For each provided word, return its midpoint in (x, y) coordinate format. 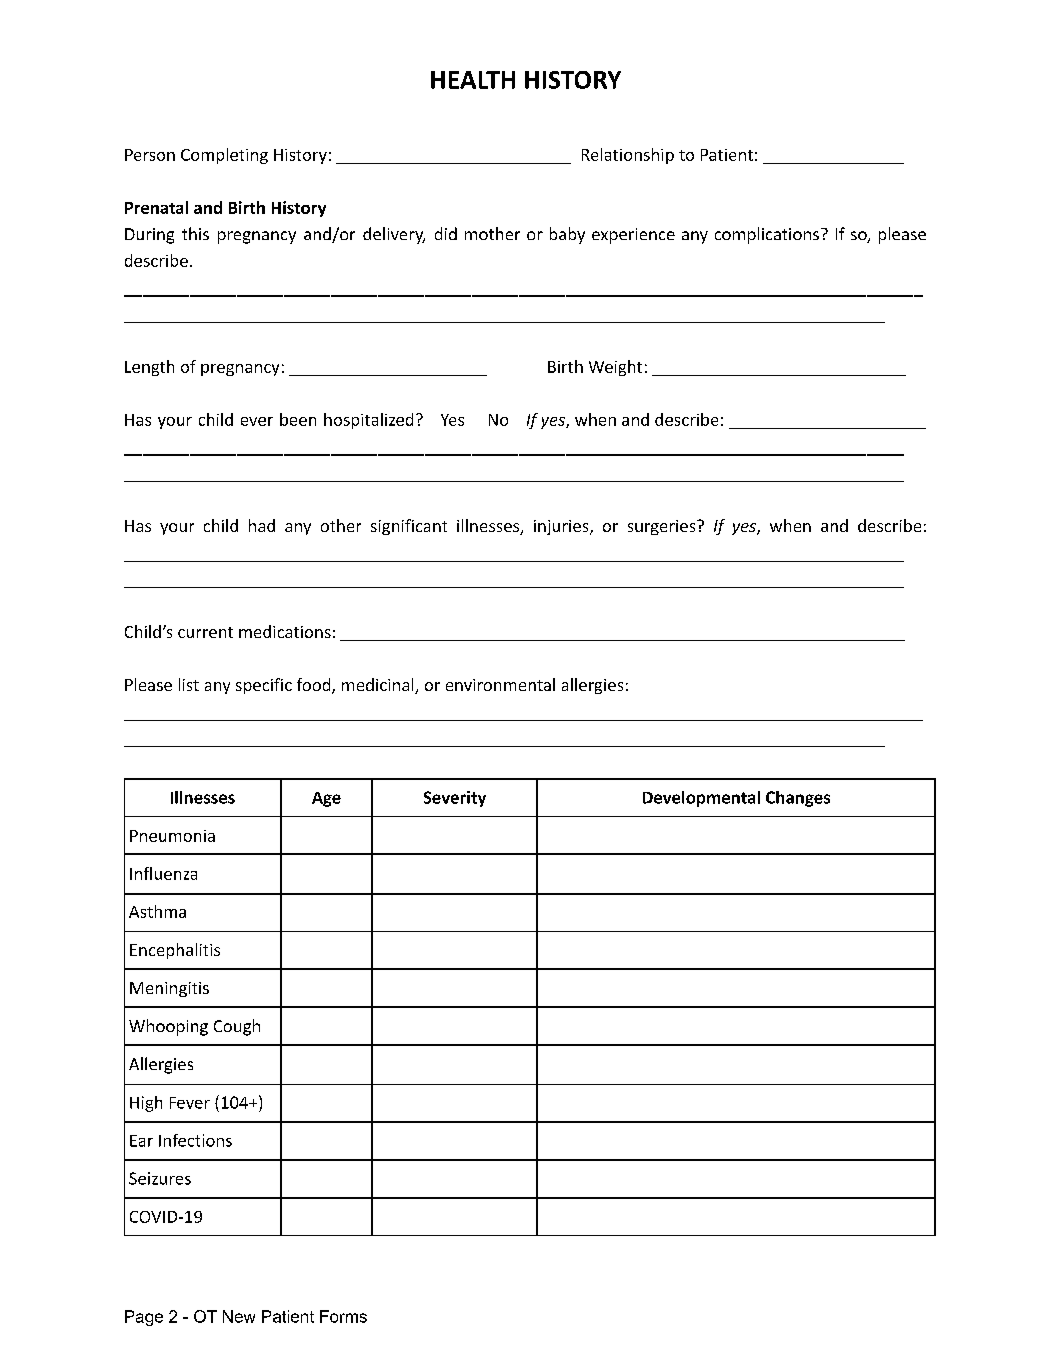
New (239, 1316)
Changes (798, 799)
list (189, 684)
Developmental (701, 799)
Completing (224, 156)
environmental (500, 684)
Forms (343, 1316)
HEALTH (473, 80)
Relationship (628, 156)
